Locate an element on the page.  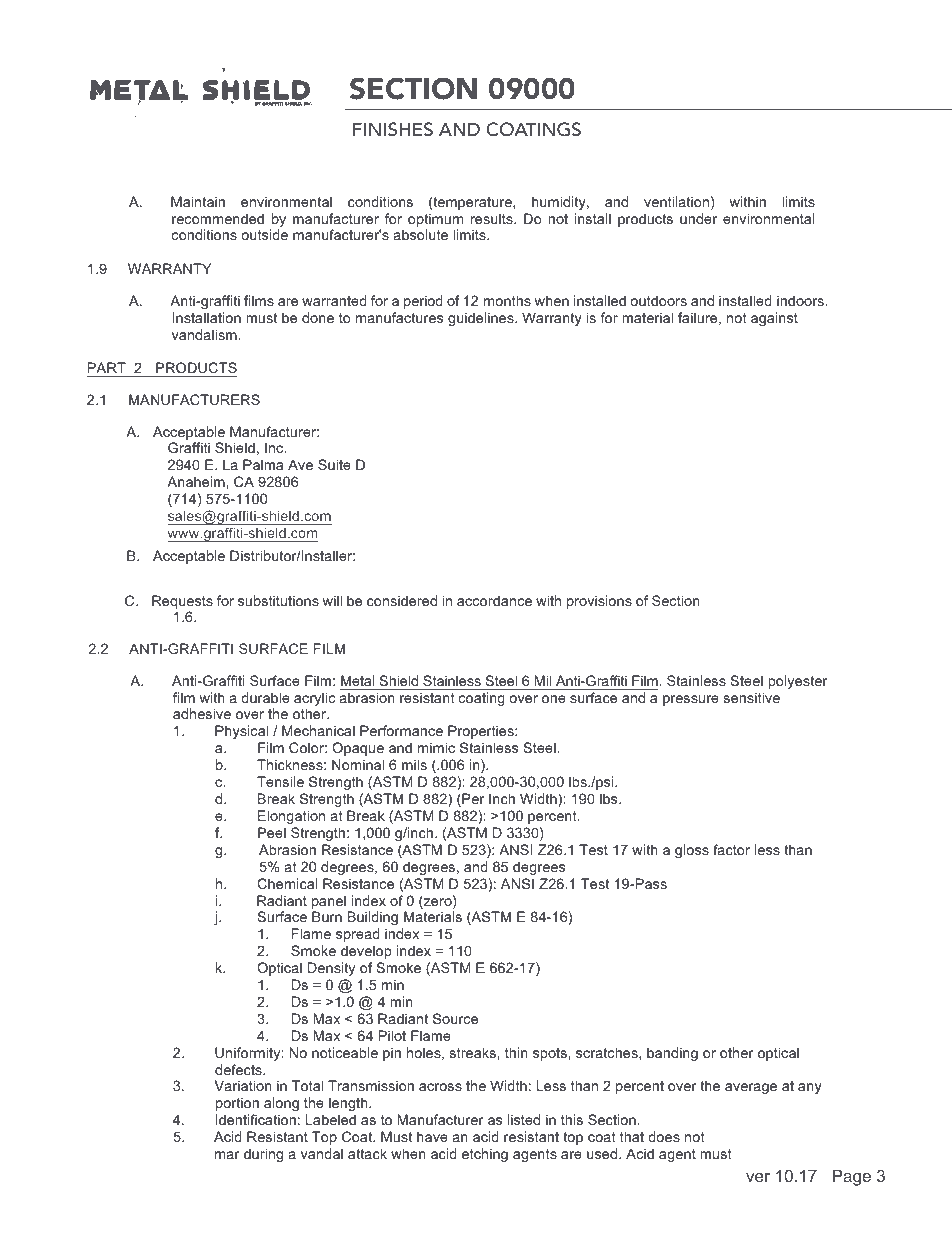
results is located at coordinates (493, 218).
